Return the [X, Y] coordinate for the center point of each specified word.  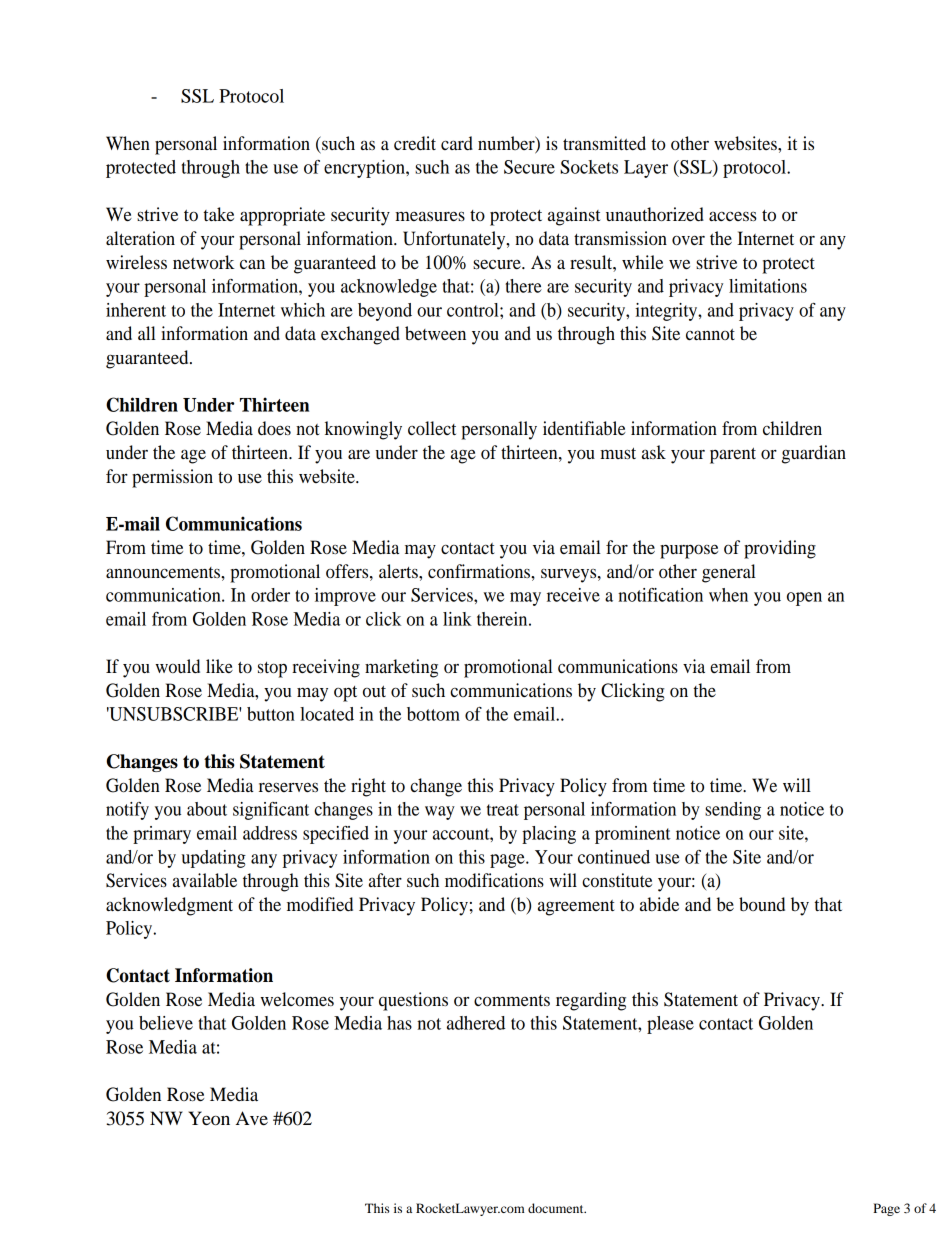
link [457, 619]
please [670, 1025]
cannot [710, 334]
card [457, 143]
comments [512, 1000]
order [270, 595]
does [274, 428]
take [218, 214]
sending [733, 811]
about [207, 809]
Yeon [209, 1118]
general [729, 573]
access [733, 216]
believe [166, 1023]
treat [503, 810]
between [435, 333]
